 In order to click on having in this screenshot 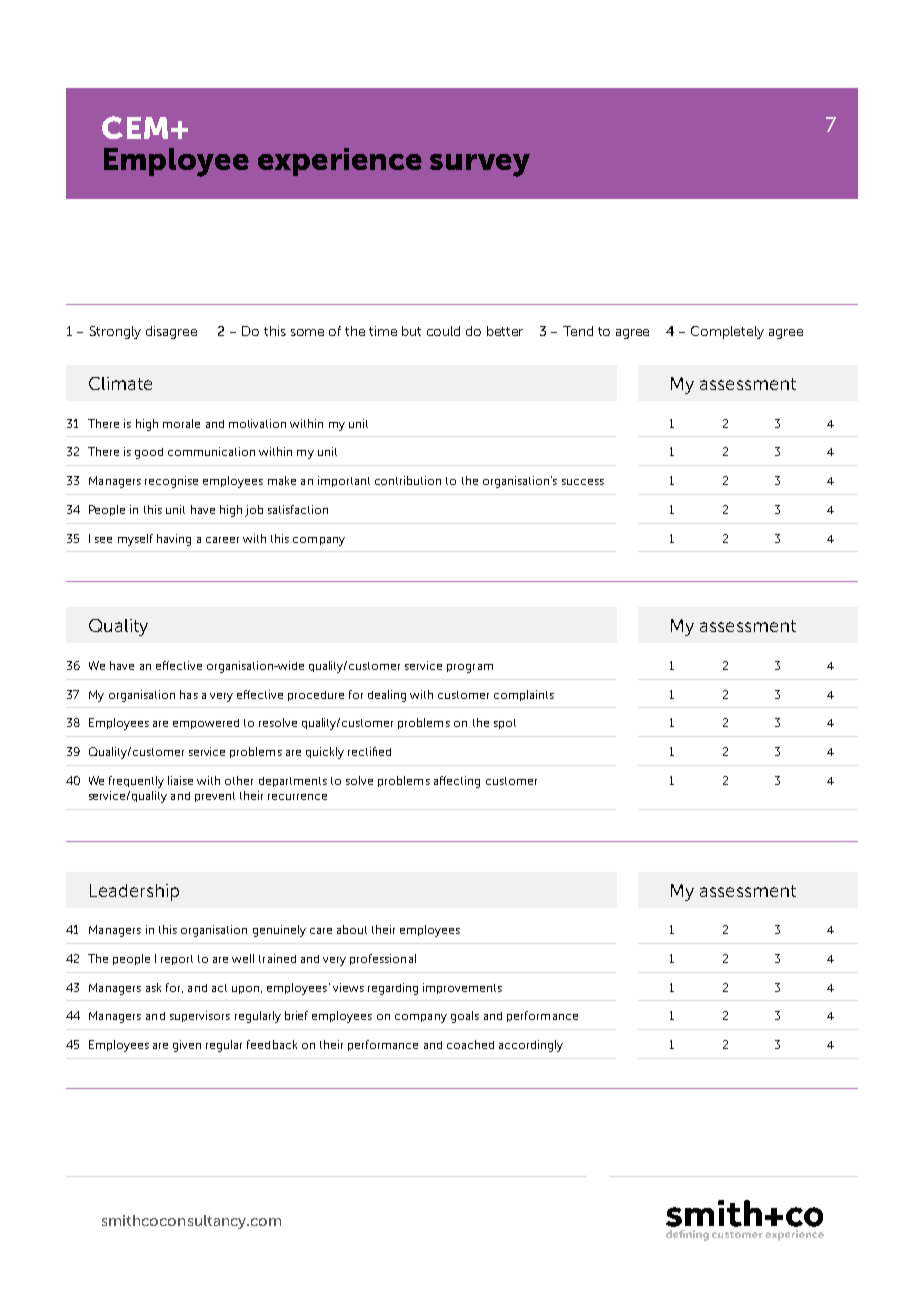, I will do `click(174, 540)`.
